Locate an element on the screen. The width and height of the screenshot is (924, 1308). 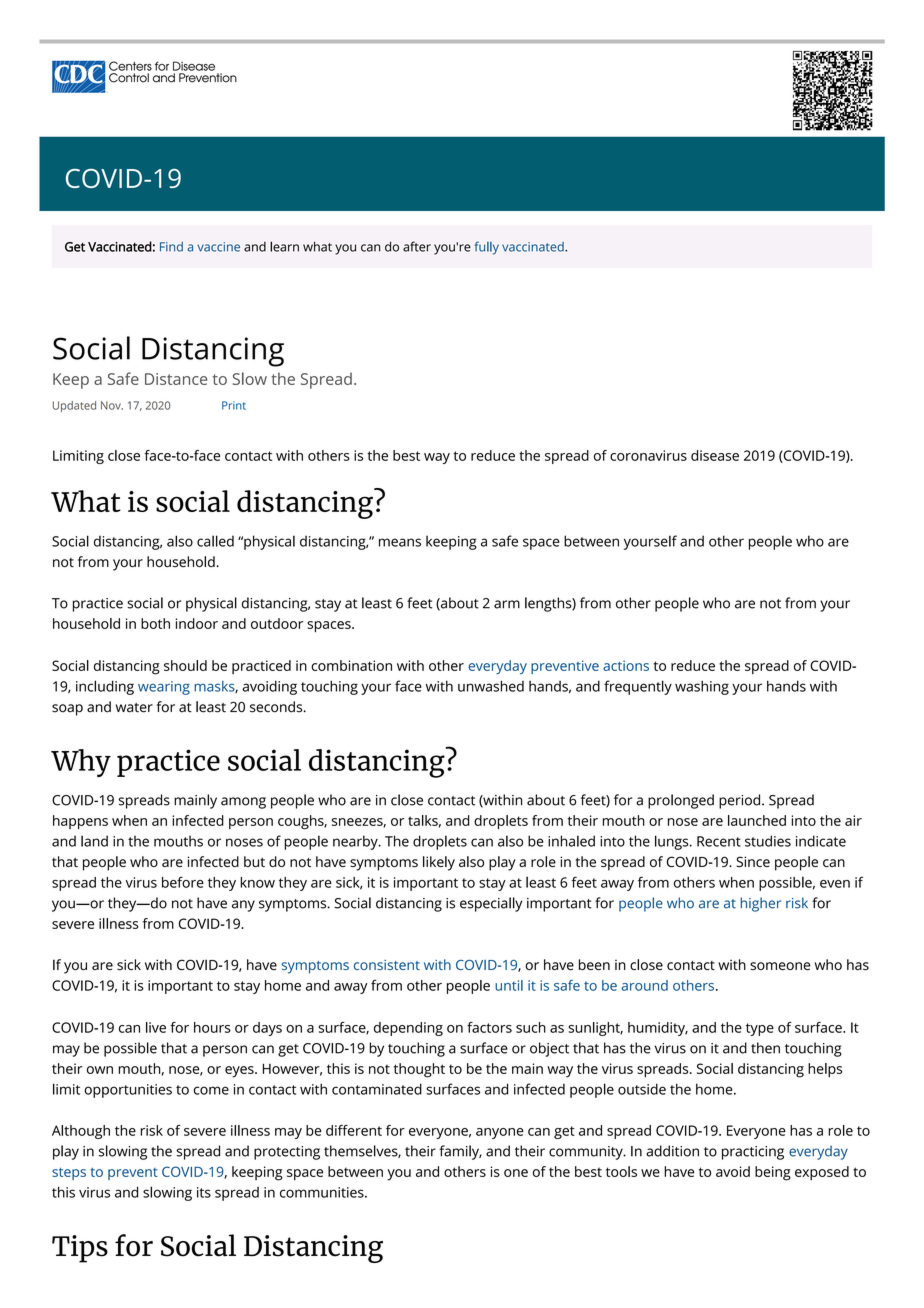
unwashed is located at coordinates (491, 686).
